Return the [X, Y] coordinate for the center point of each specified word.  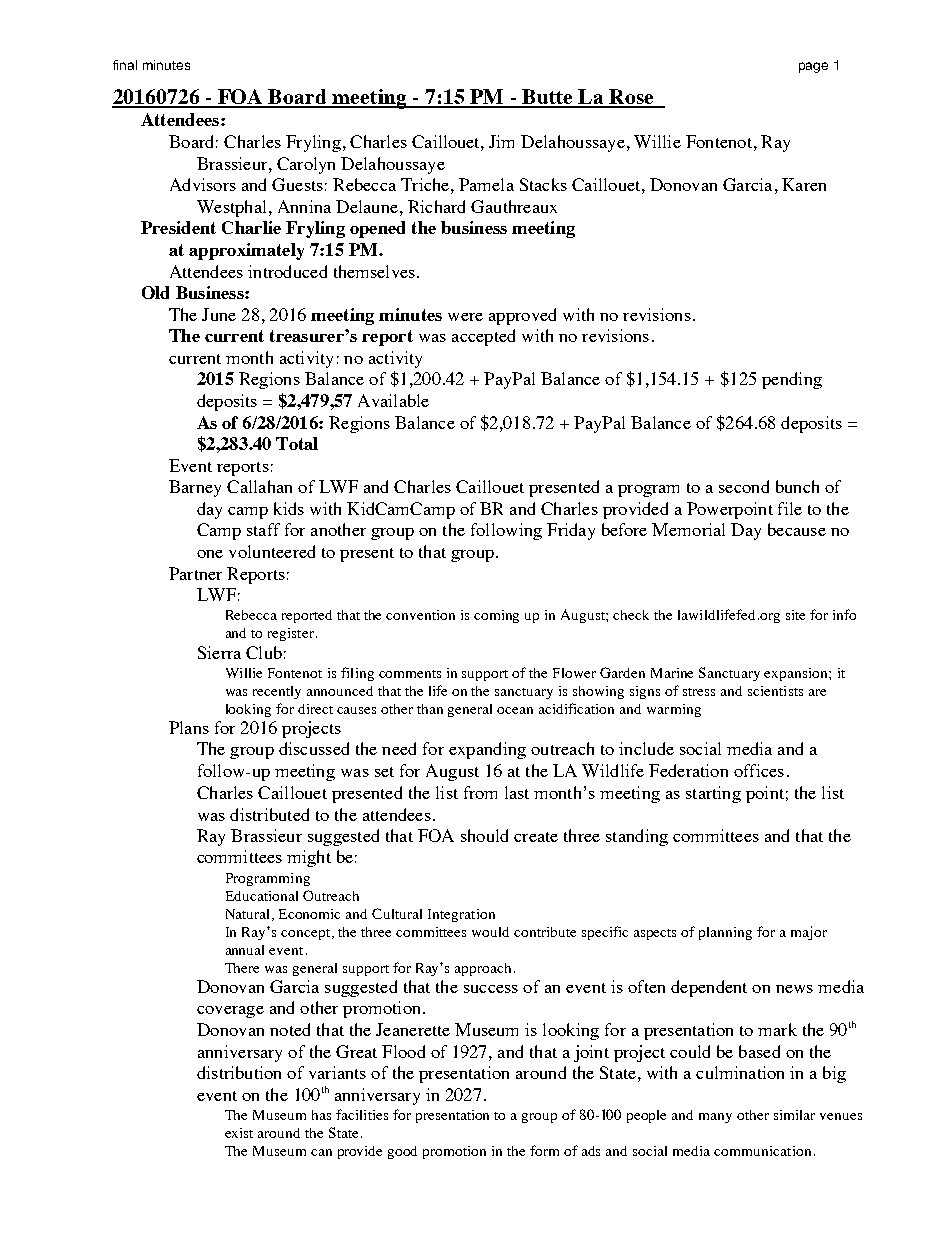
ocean [515, 710]
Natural [249, 915]
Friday [571, 531]
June [219, 314]
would [490, 932]
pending [792, 380]
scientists [775, 691]
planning [725, 933]
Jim [501, 141]
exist [239, 1133]
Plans [189, 727]
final [125, 65]
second [744, 486]
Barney [195, 488]
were [465, 317]
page [813, 67]
